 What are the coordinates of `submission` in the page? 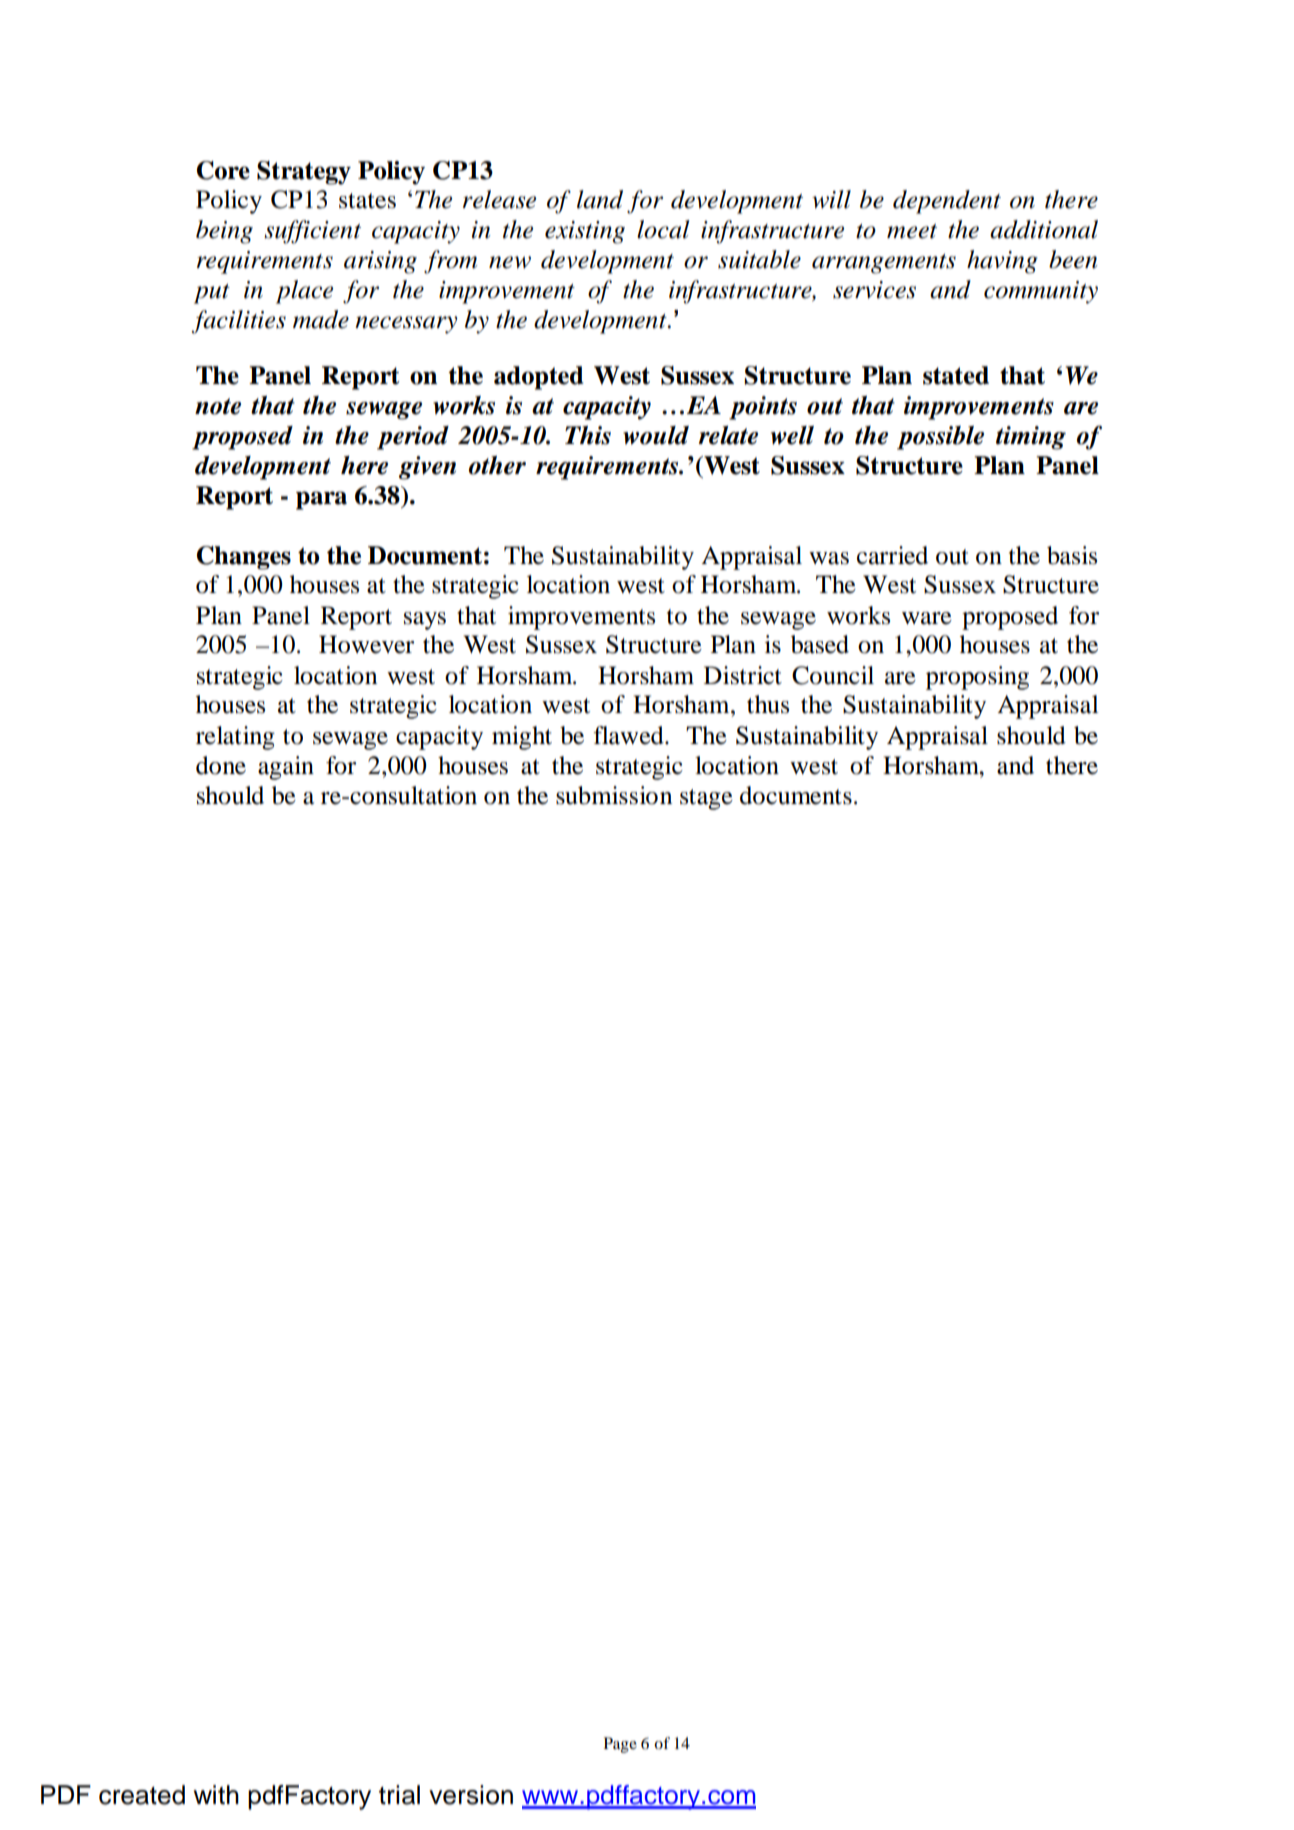 It's located at (614, 795).
